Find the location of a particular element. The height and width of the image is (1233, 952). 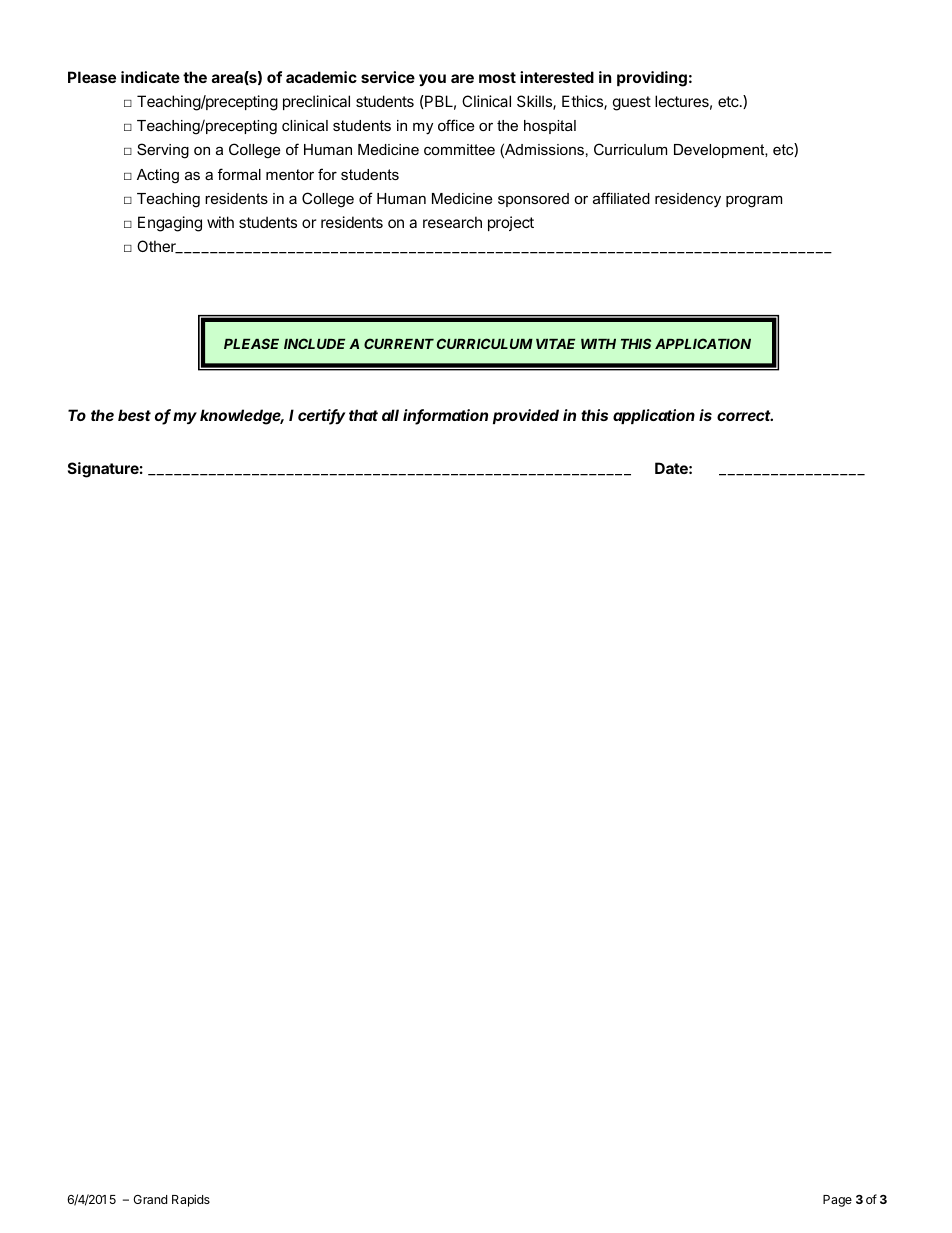

Serving is located at coordinates (163, 151).
